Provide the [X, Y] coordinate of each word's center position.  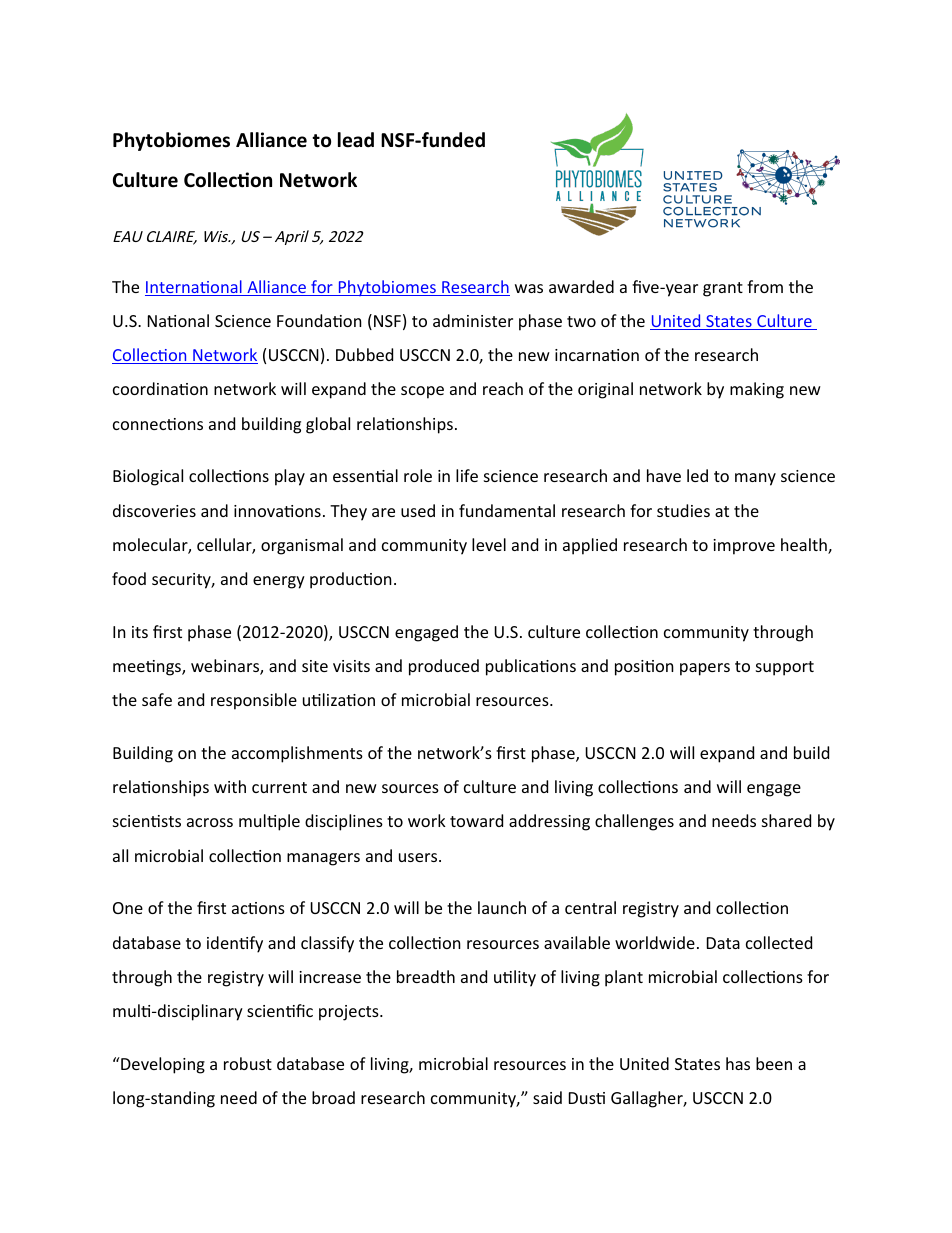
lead [356, 140]
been [774, 1063]
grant [723, 289]
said [547, 1097]
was [529, 288]
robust [248, 1063]
